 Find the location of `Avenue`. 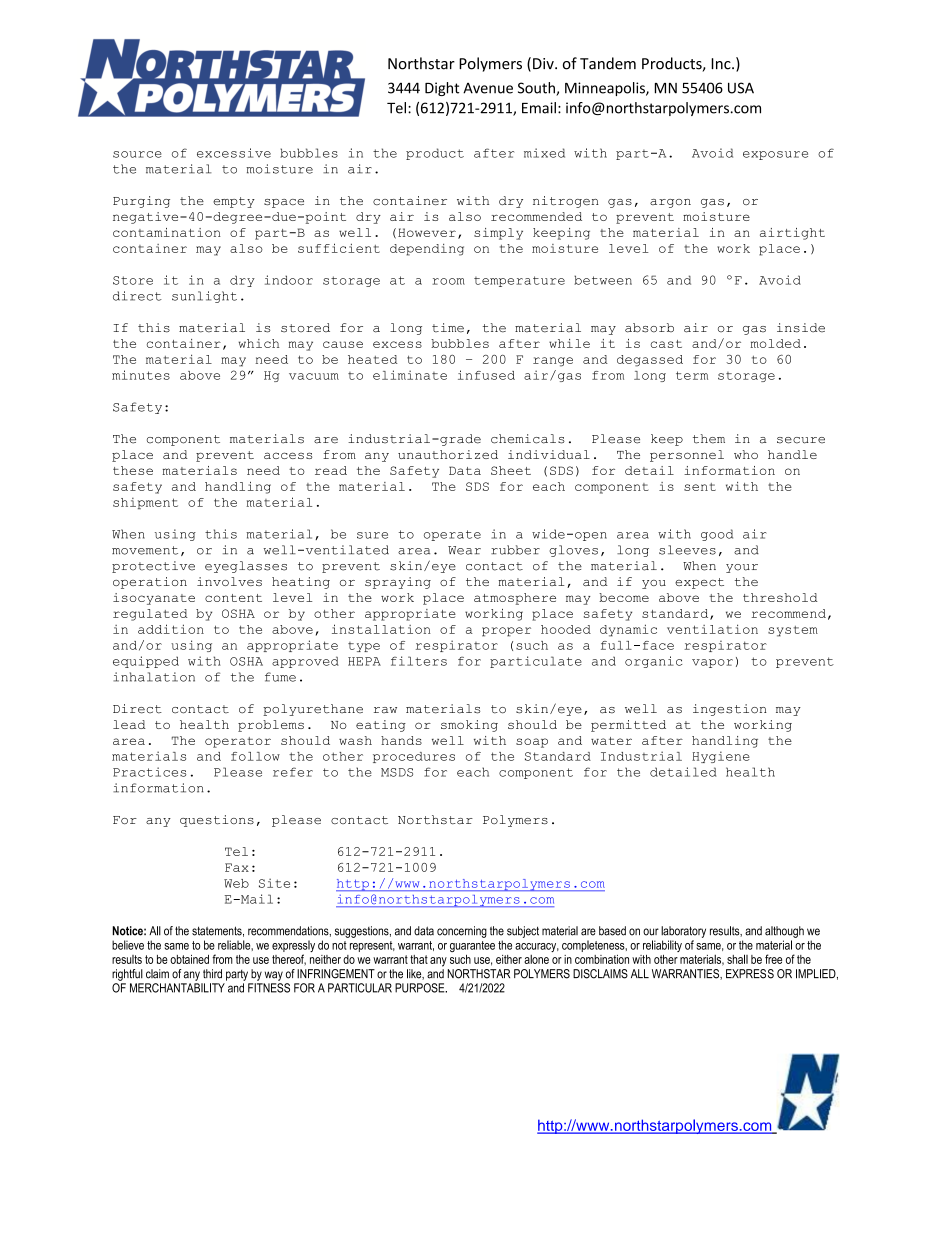

Avenue is located at coordinates (488, 88).
